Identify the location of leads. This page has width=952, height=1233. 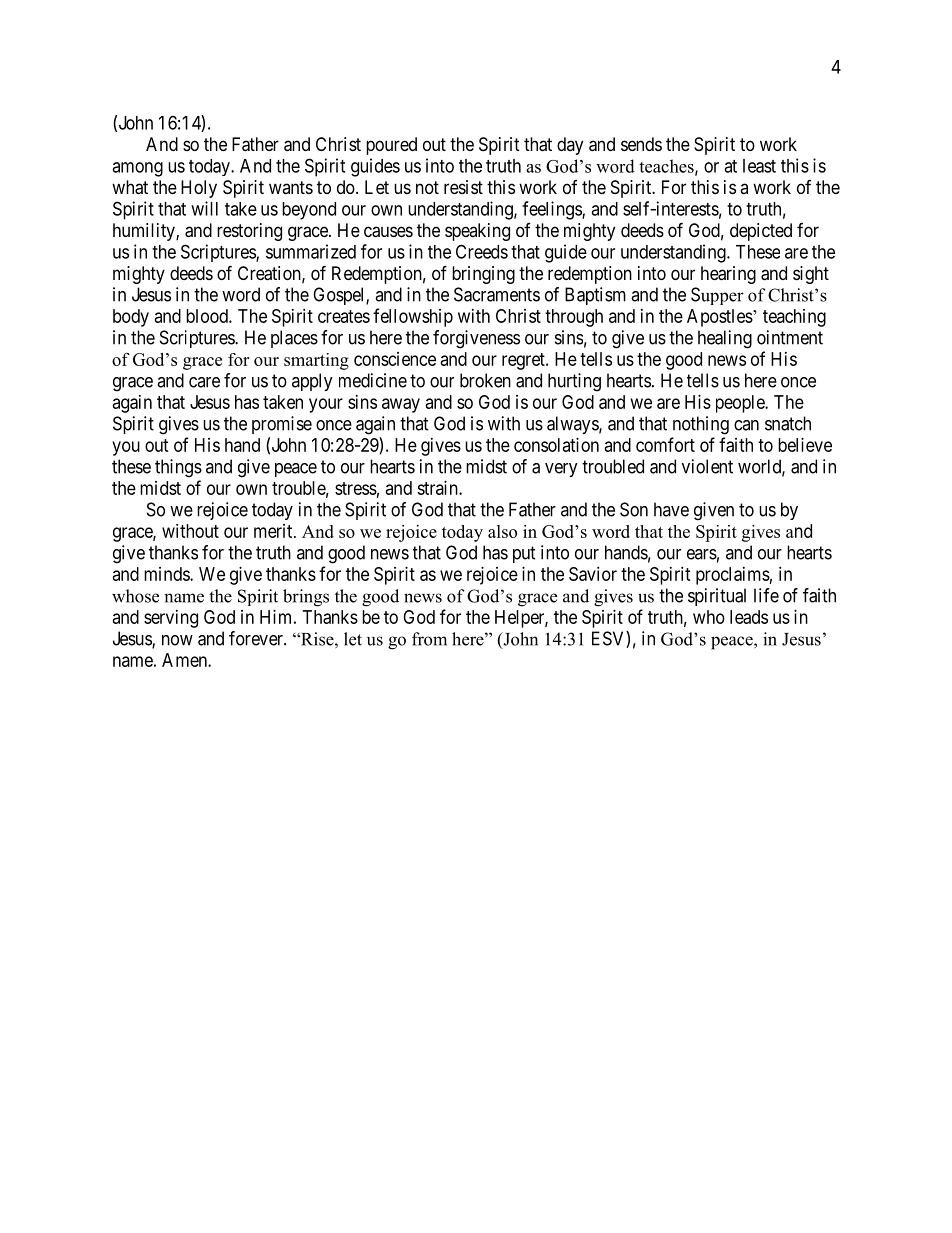
(749, 617).
